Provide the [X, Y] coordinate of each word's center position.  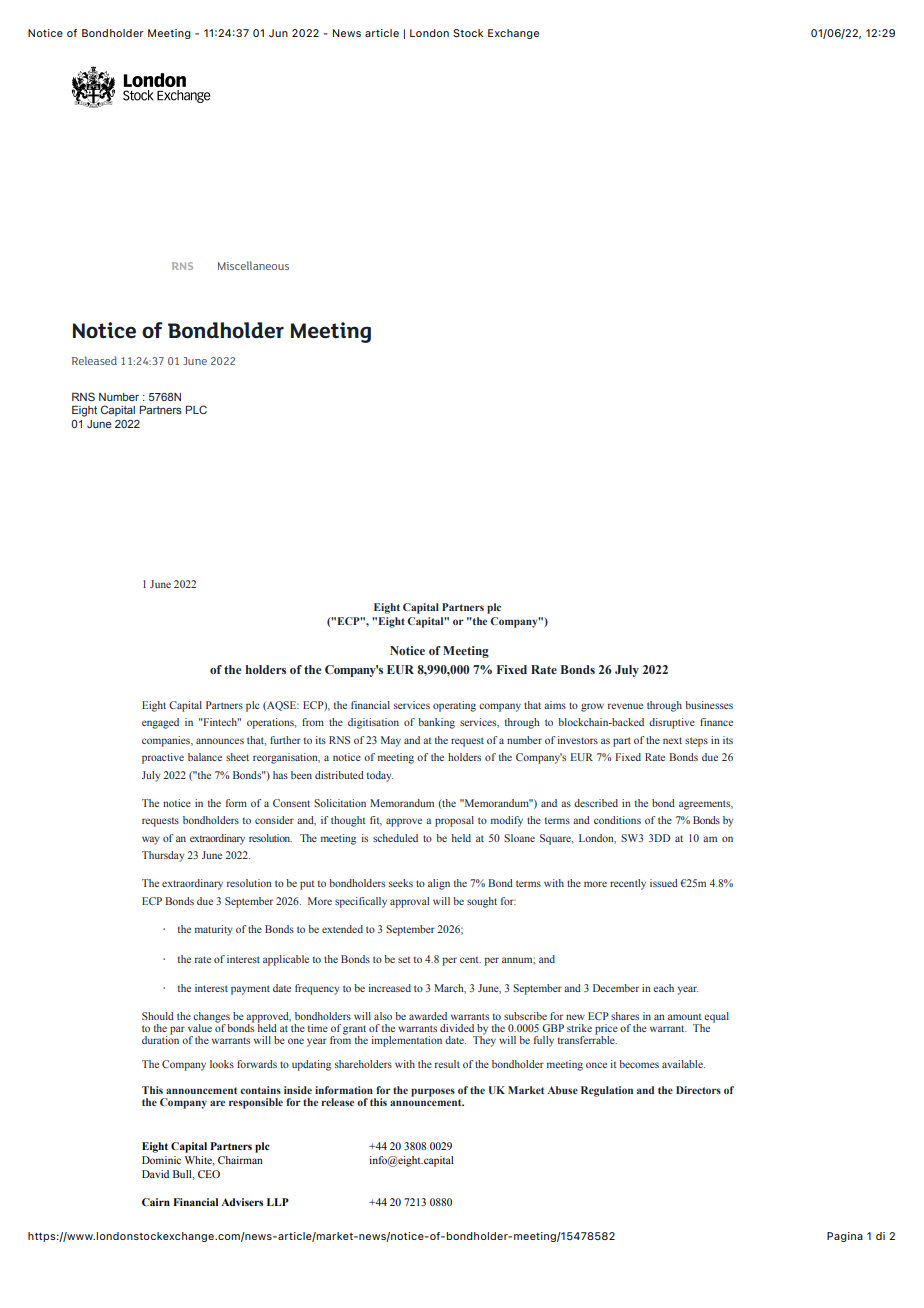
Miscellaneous [253, 265]
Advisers [242, 1202]
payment [250, 990]
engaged [160, 723]
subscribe [525, 1016]
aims [555, 705]
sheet [237, 757]
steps [696, 742]
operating [454, 706]
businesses [709, 705]
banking [436, 723]
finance [716, 722]
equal [716, 1017]
